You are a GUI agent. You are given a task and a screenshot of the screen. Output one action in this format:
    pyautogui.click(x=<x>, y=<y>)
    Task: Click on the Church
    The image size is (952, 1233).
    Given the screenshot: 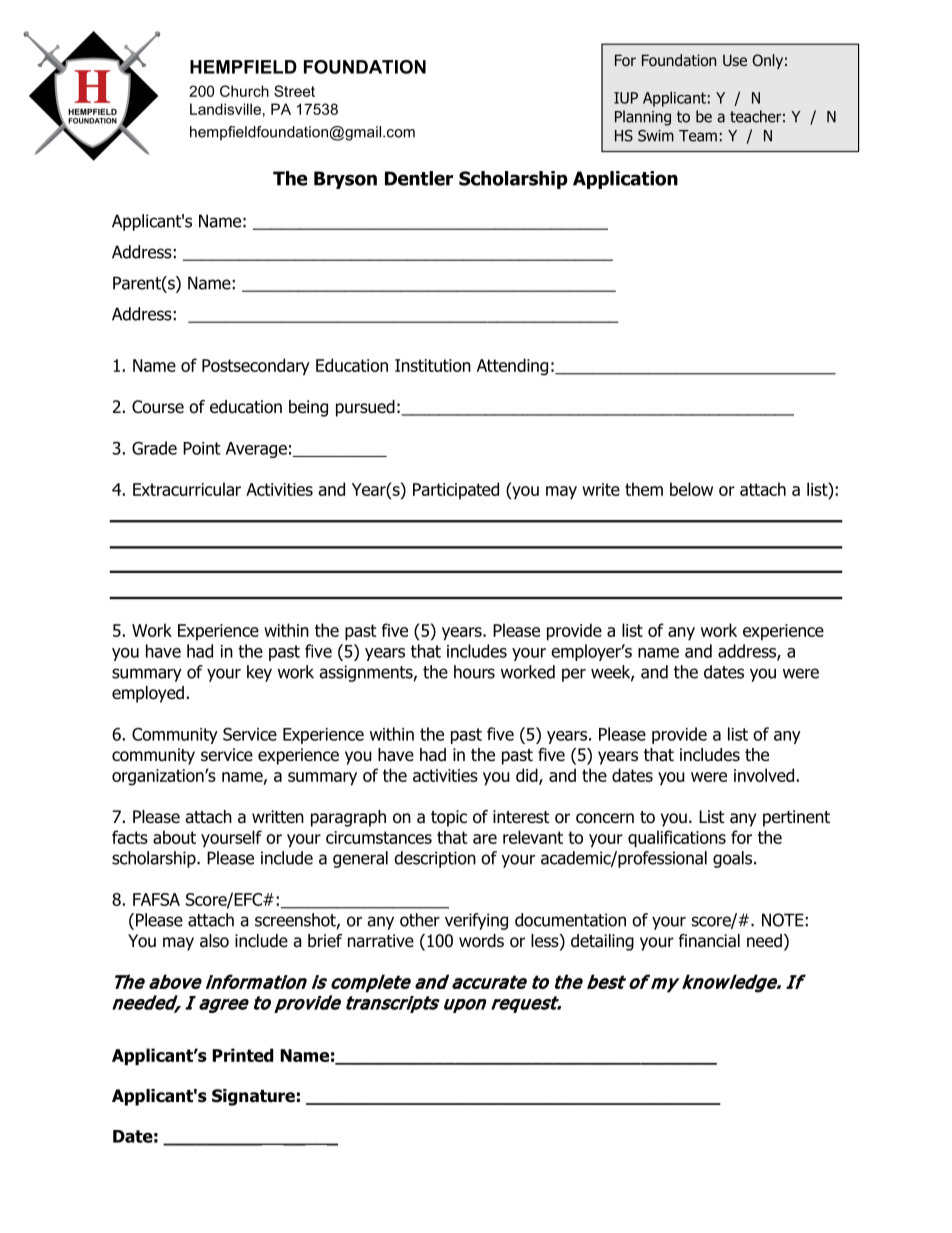 What is the action you would take?
    pyautogui.click(x=244, y=91)
